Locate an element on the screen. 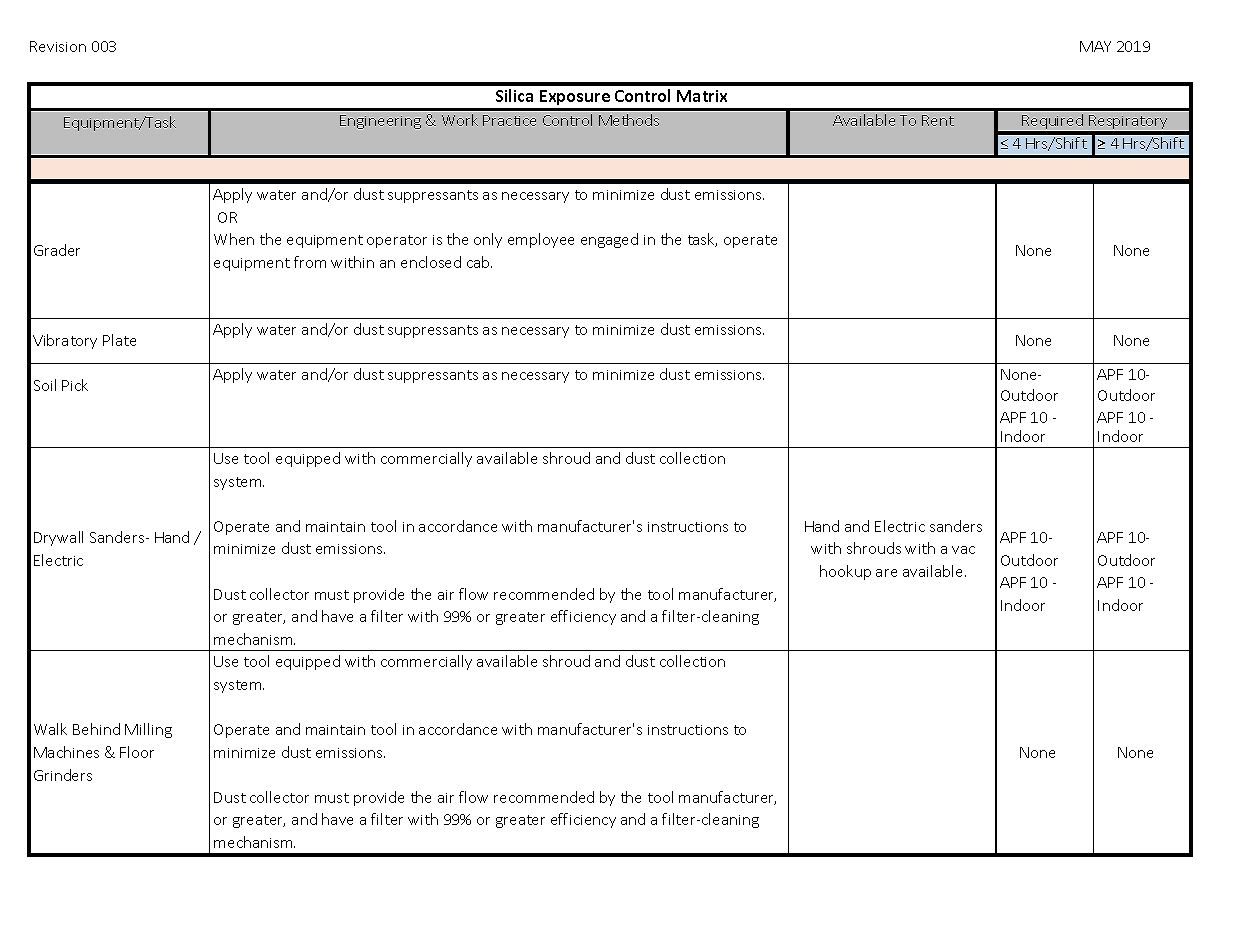  vac is located at coordinates (963, 550).
